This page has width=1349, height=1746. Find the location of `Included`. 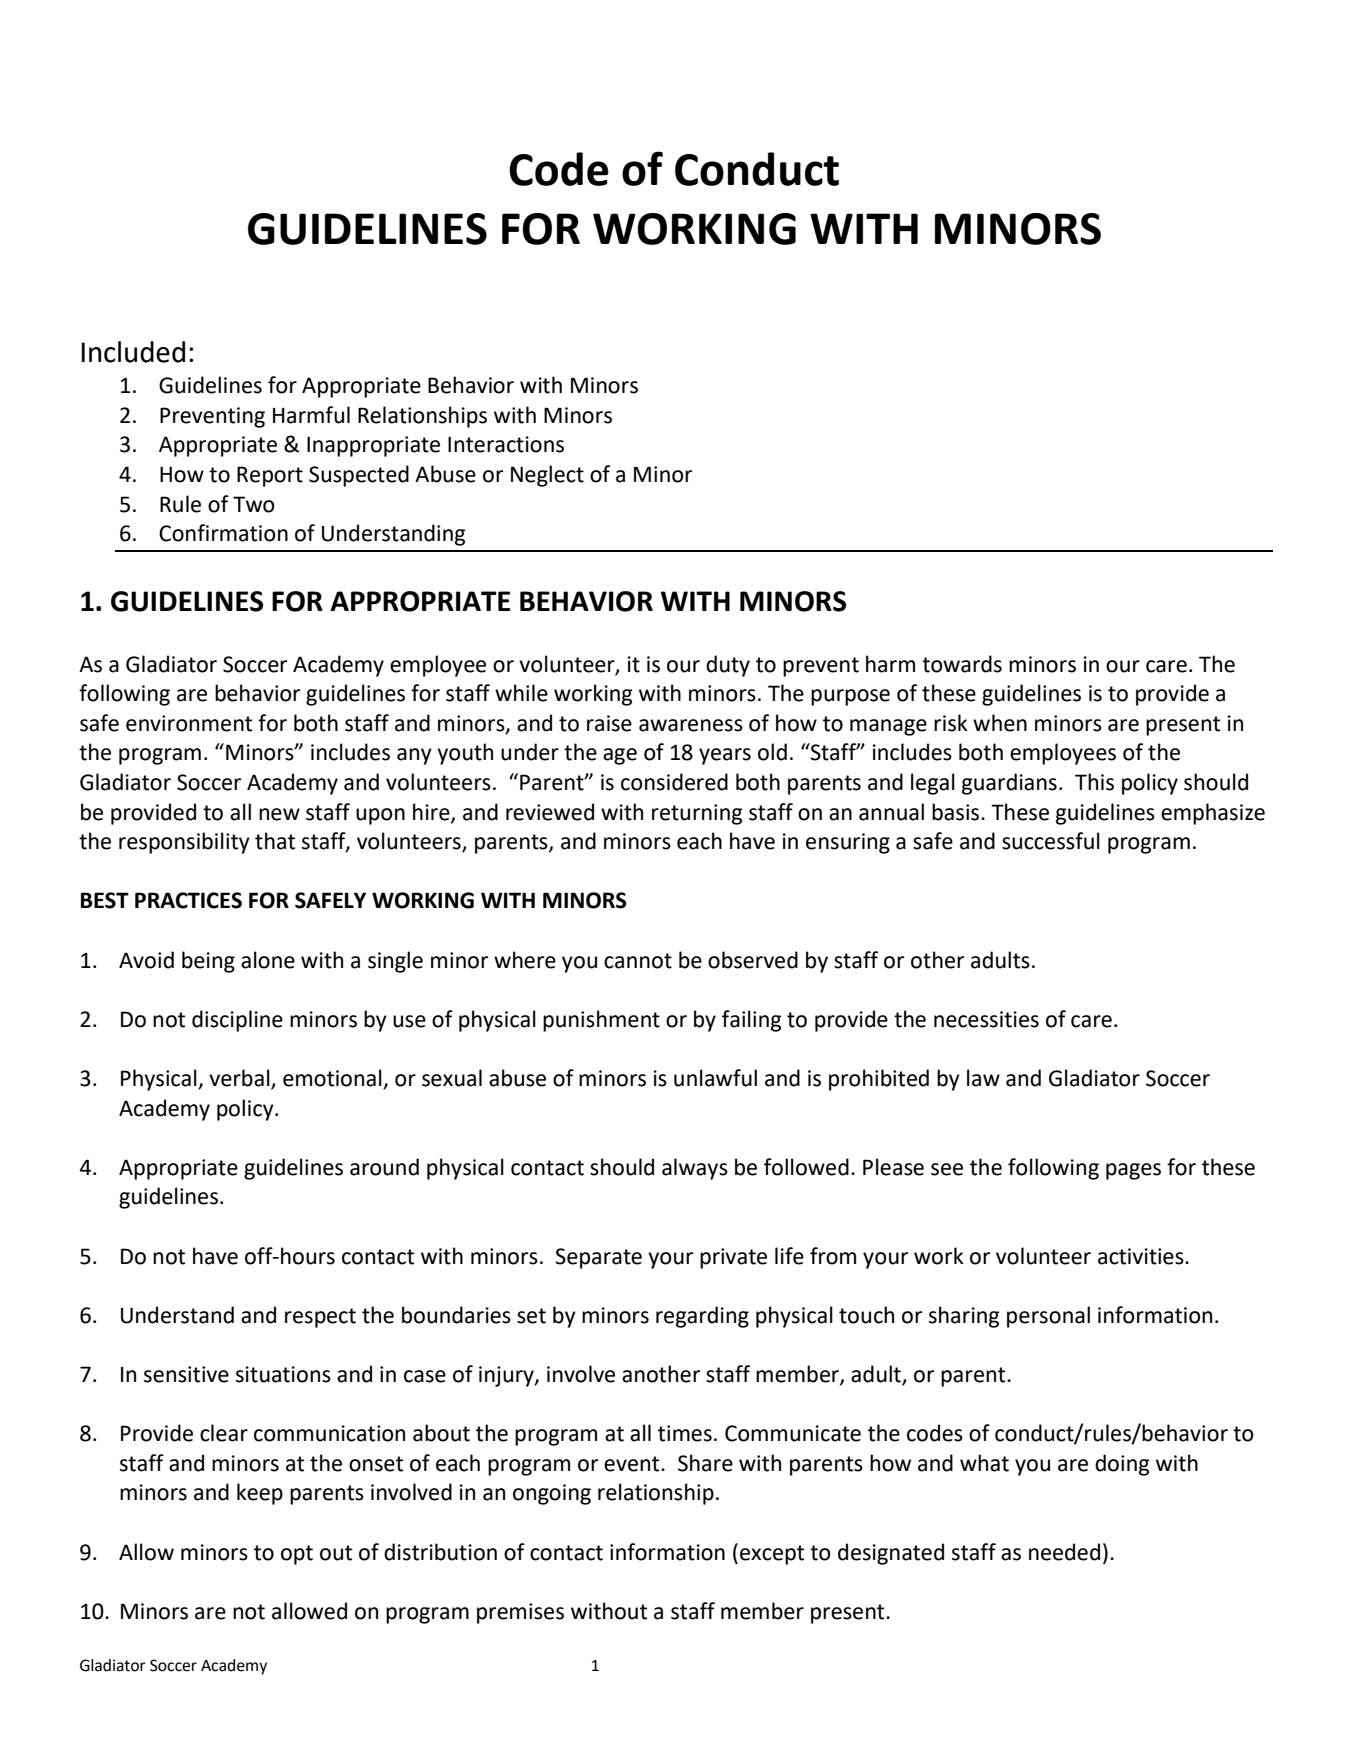

Included is located at coordinates (133, 352).
